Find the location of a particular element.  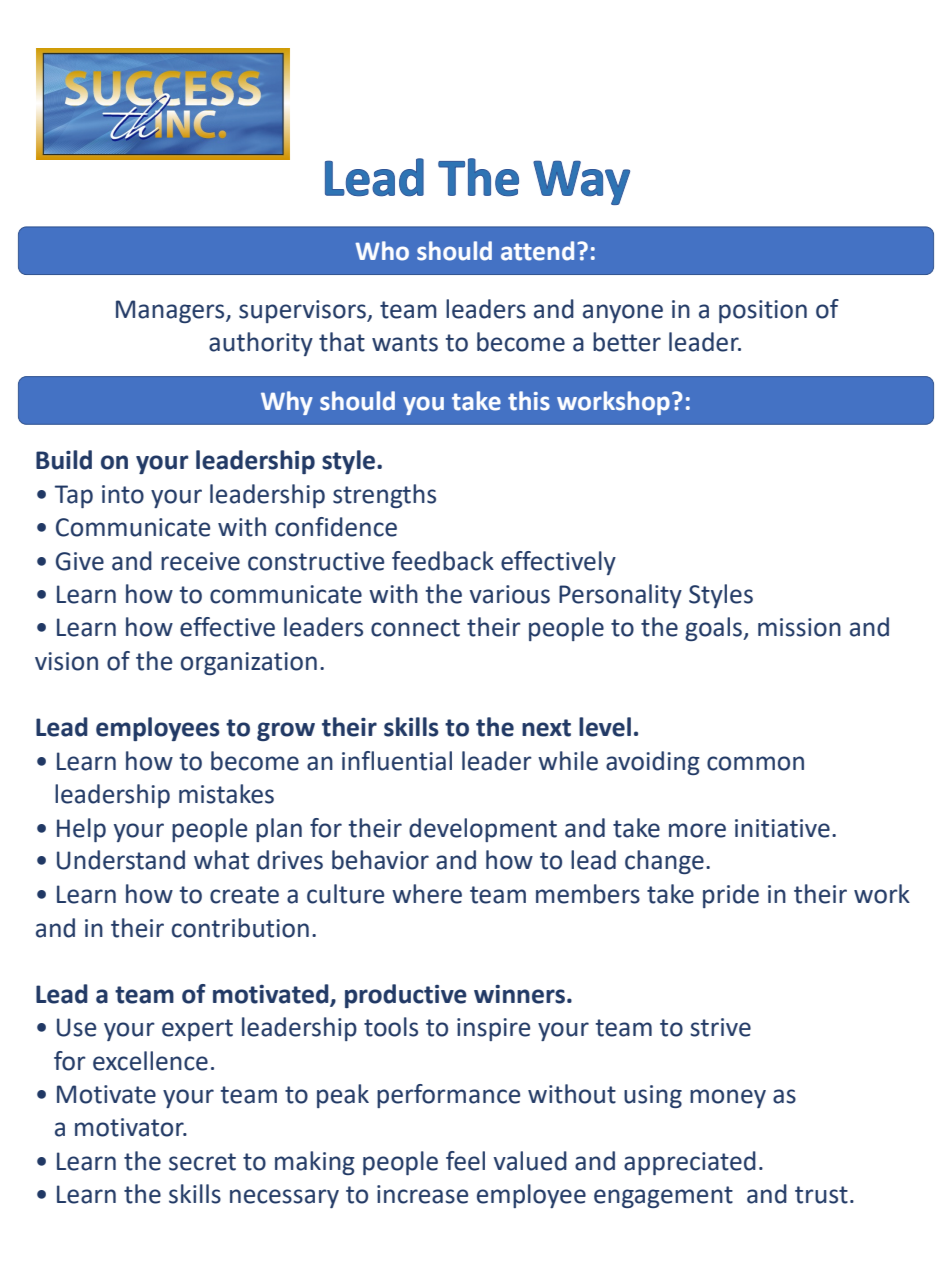

influential is located at coordinates (397, 761).
